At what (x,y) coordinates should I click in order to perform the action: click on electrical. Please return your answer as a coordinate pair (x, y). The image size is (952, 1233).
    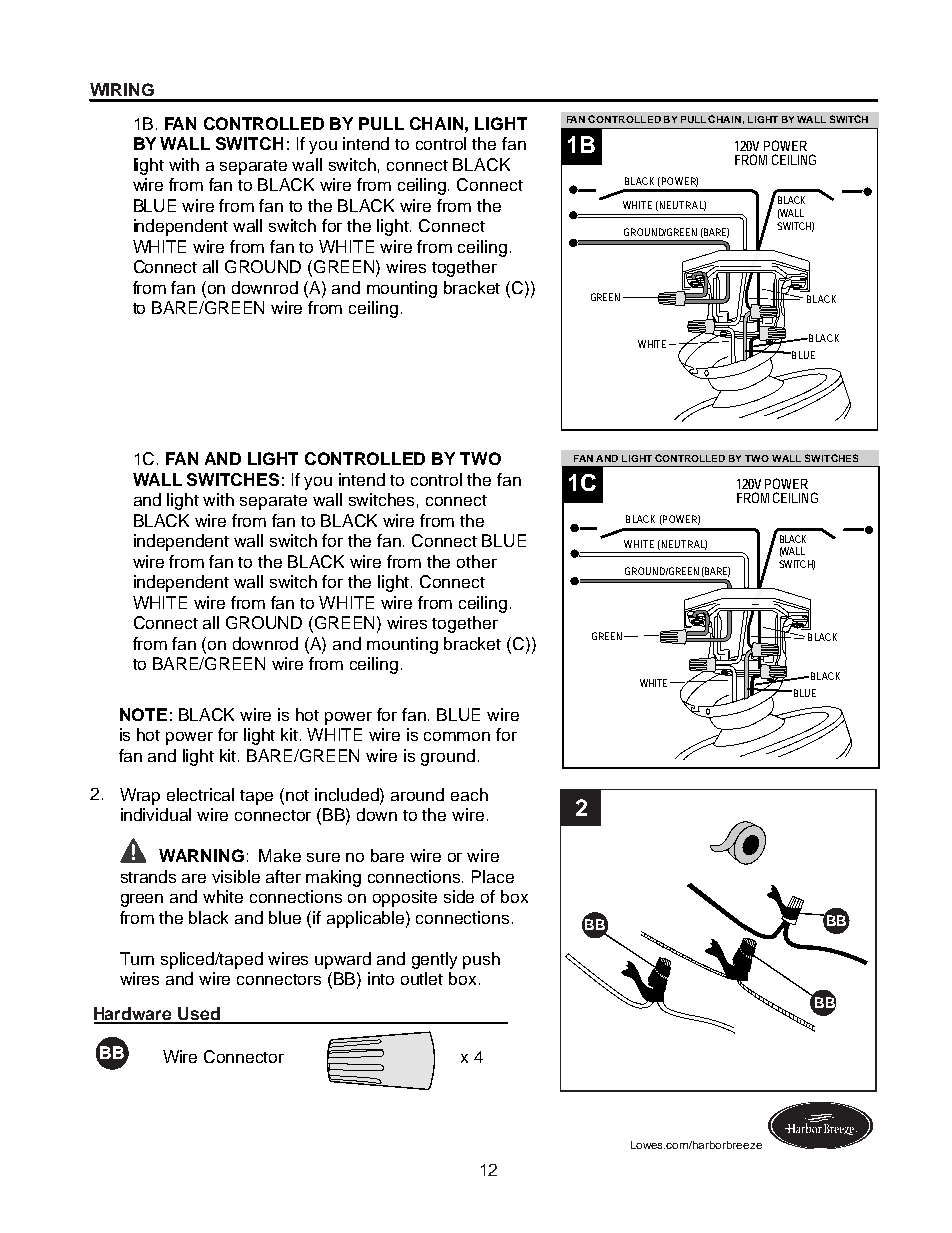
    Looking at the image, I should click on (200, 794).
